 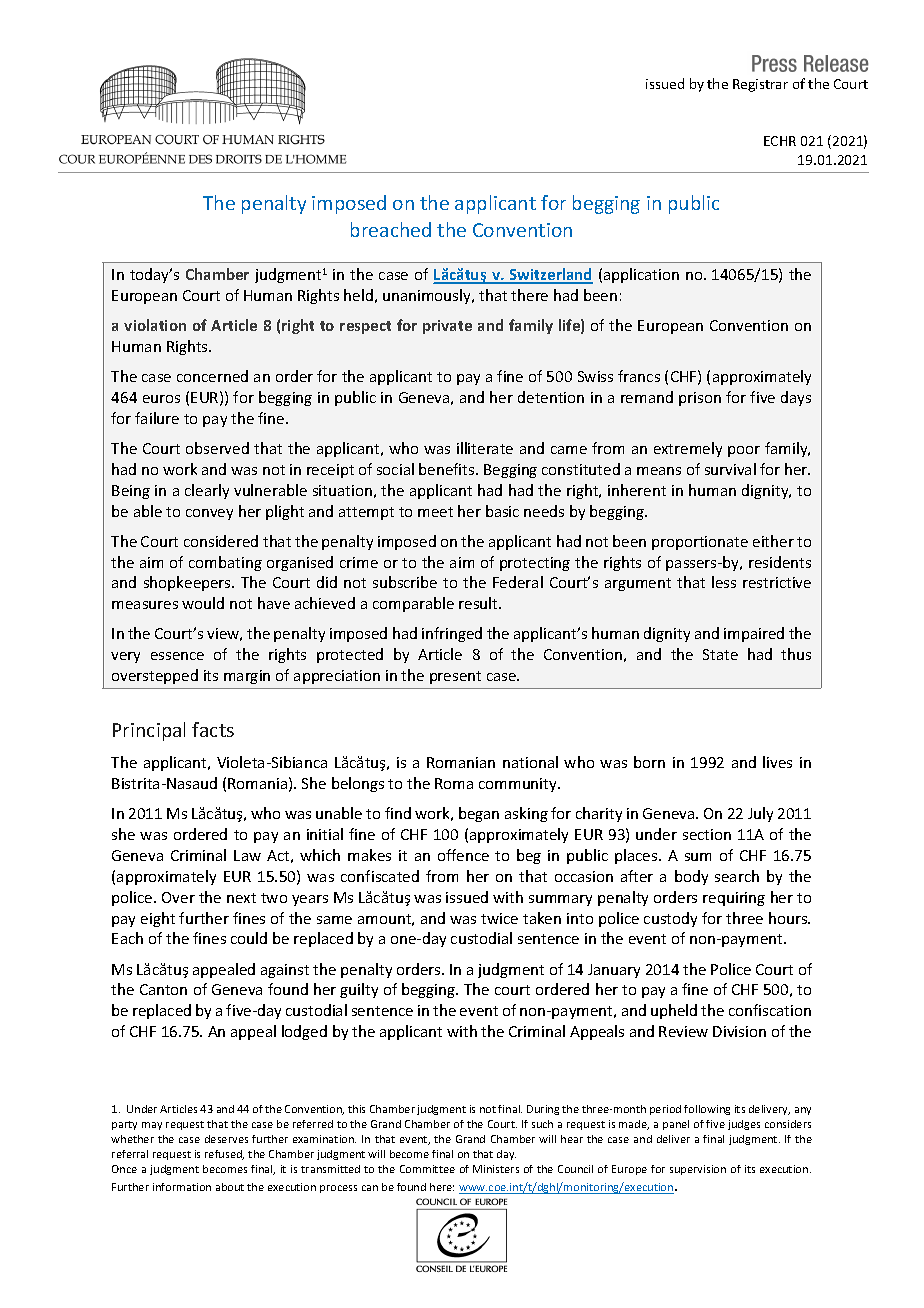 What do you see at coordinates (452, 634) in the screenshot?
I see `infringed` at bounding box center [452, 634].
